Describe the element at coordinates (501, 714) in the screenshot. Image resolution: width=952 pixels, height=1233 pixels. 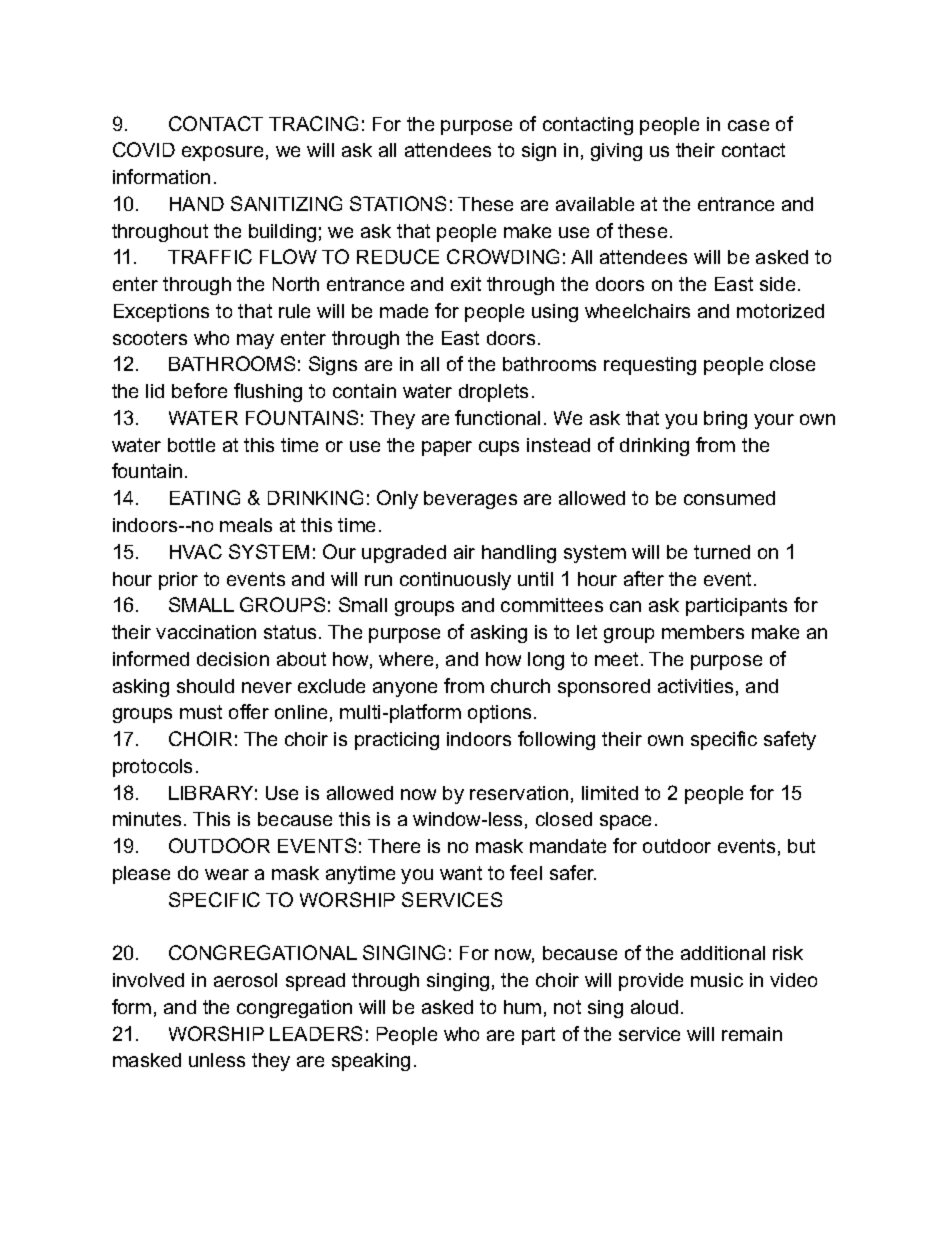
I see `options` at that location.
